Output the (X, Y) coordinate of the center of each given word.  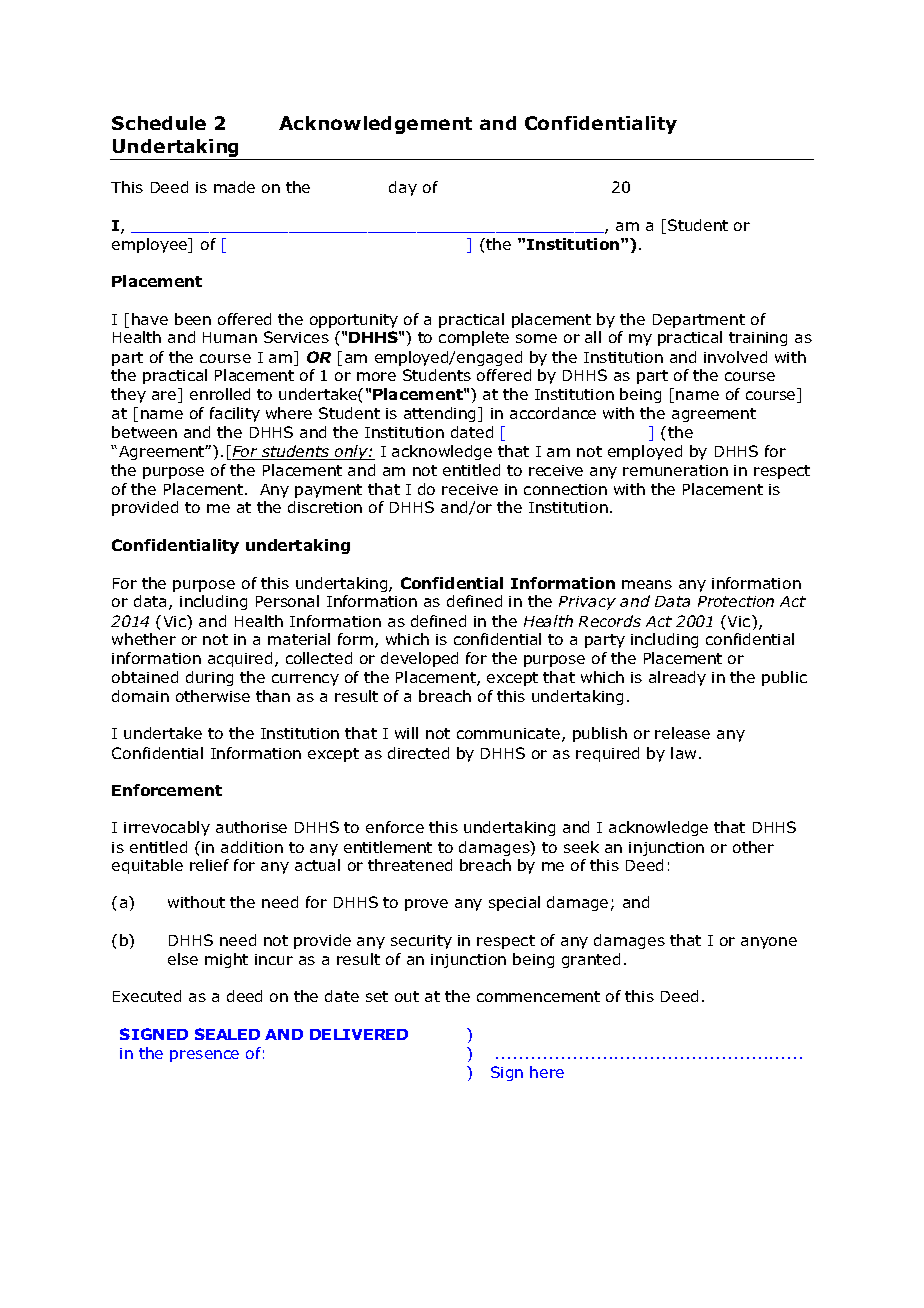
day (403, 188)
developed (419, 659)
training (758, 339)
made (234, 187)
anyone (769, 943)
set (377, 996)
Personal (287, 601)
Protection (736, 601)
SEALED (227, 1034)
